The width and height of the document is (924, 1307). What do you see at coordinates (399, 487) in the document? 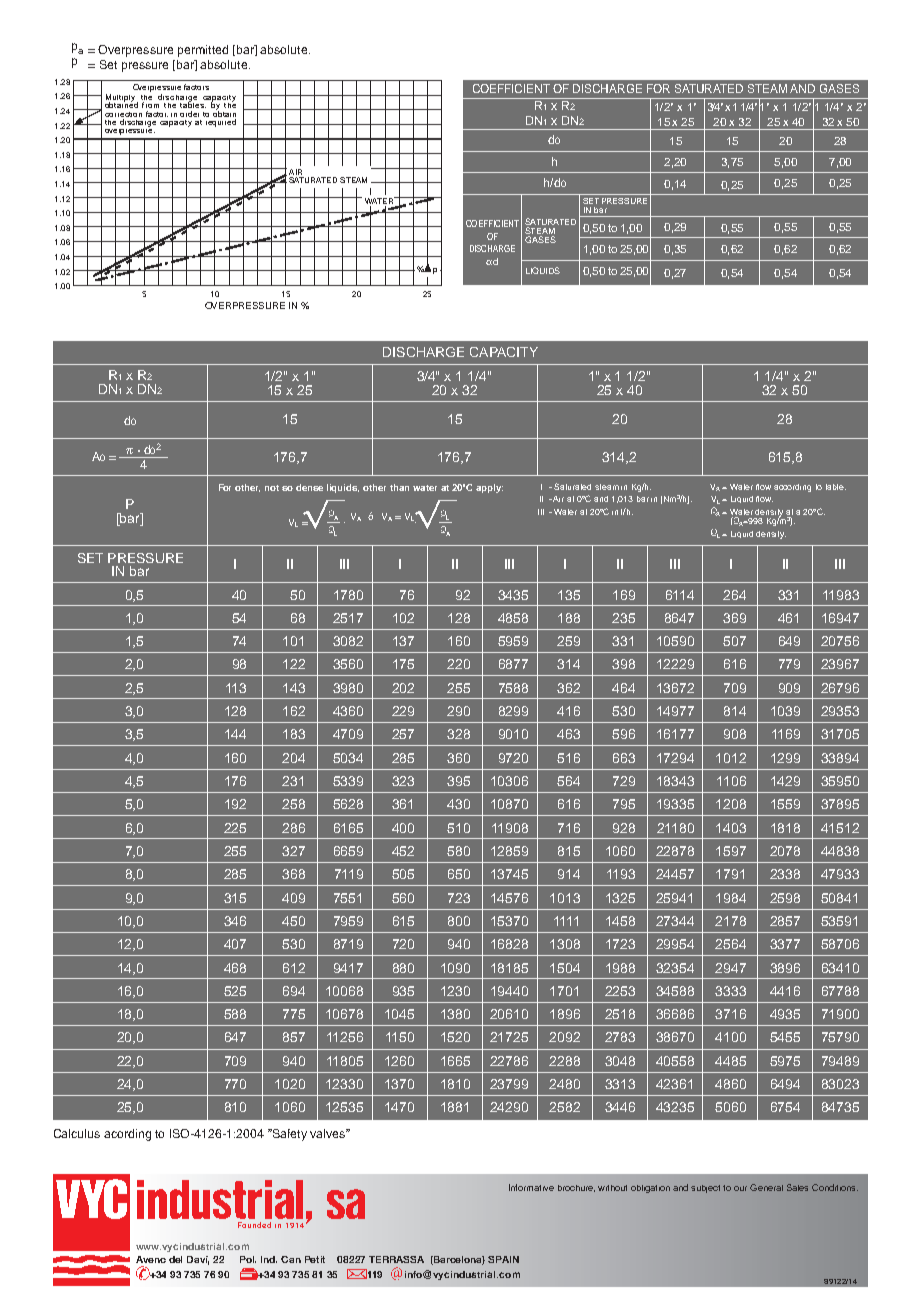
I see `than` at bounding box center [399, 487].
